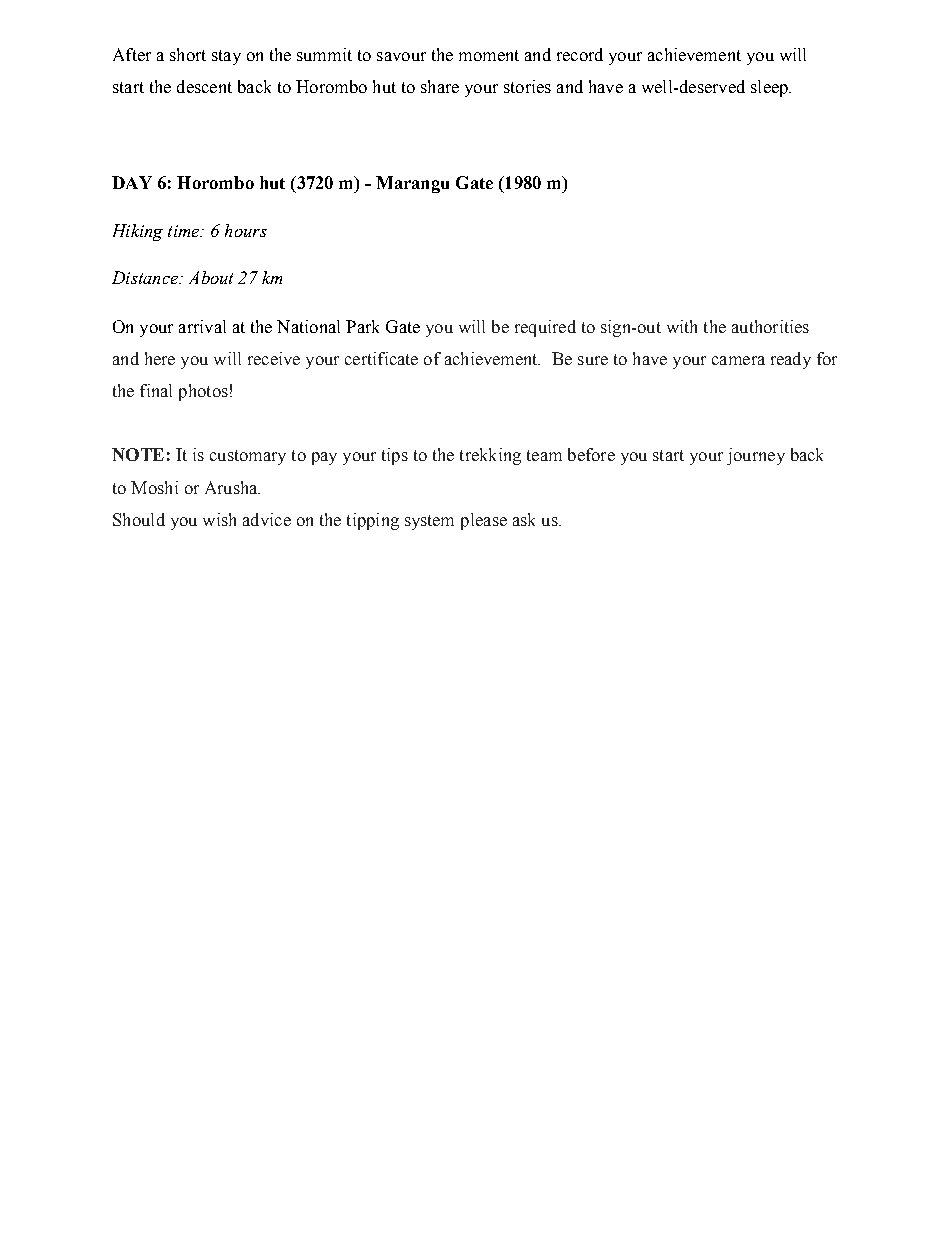 This screenshot has width=952, height=1233. I want to click on time, so click(185, 231).
